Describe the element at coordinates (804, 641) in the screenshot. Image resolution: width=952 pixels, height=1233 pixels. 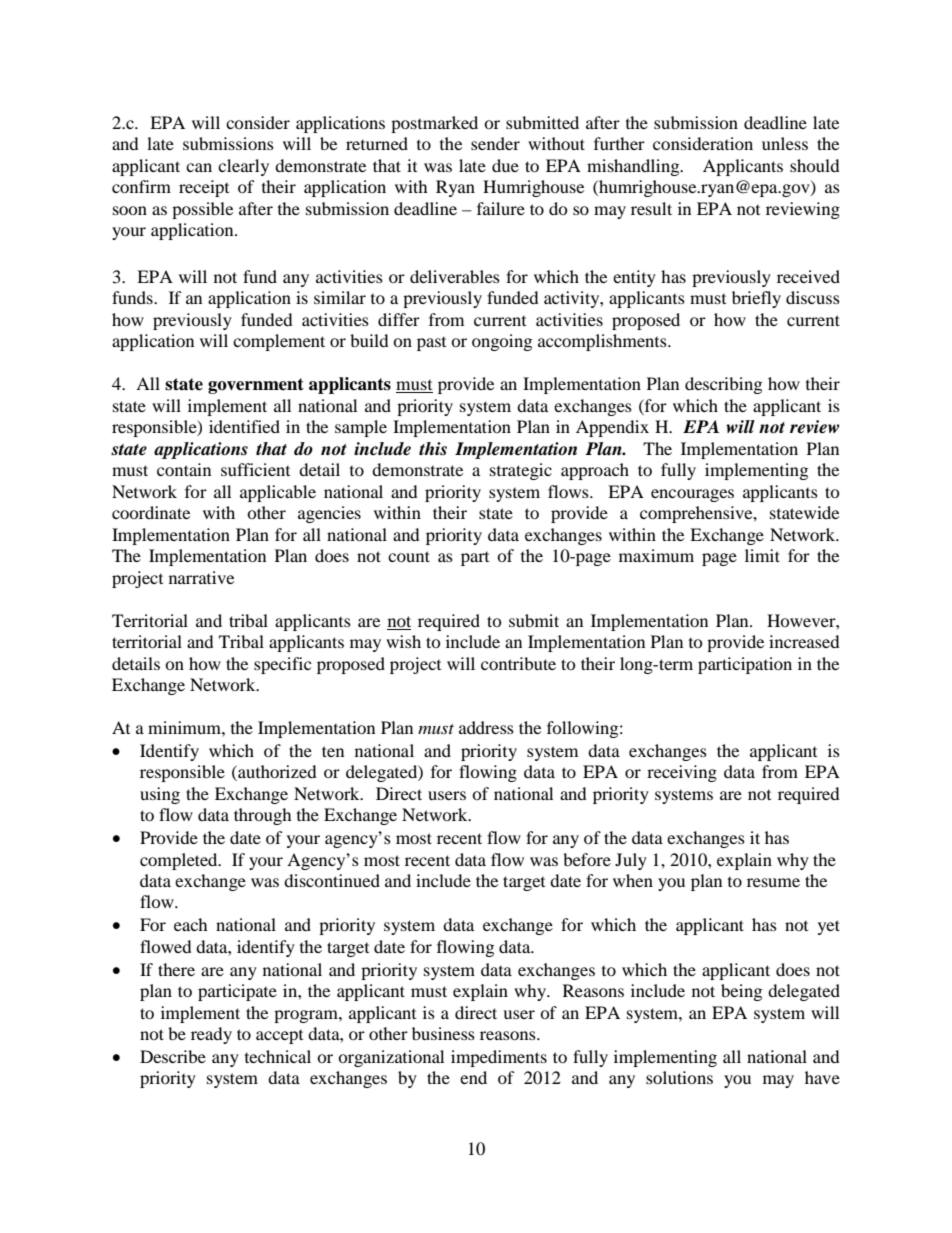
I see `increased` at that location.
